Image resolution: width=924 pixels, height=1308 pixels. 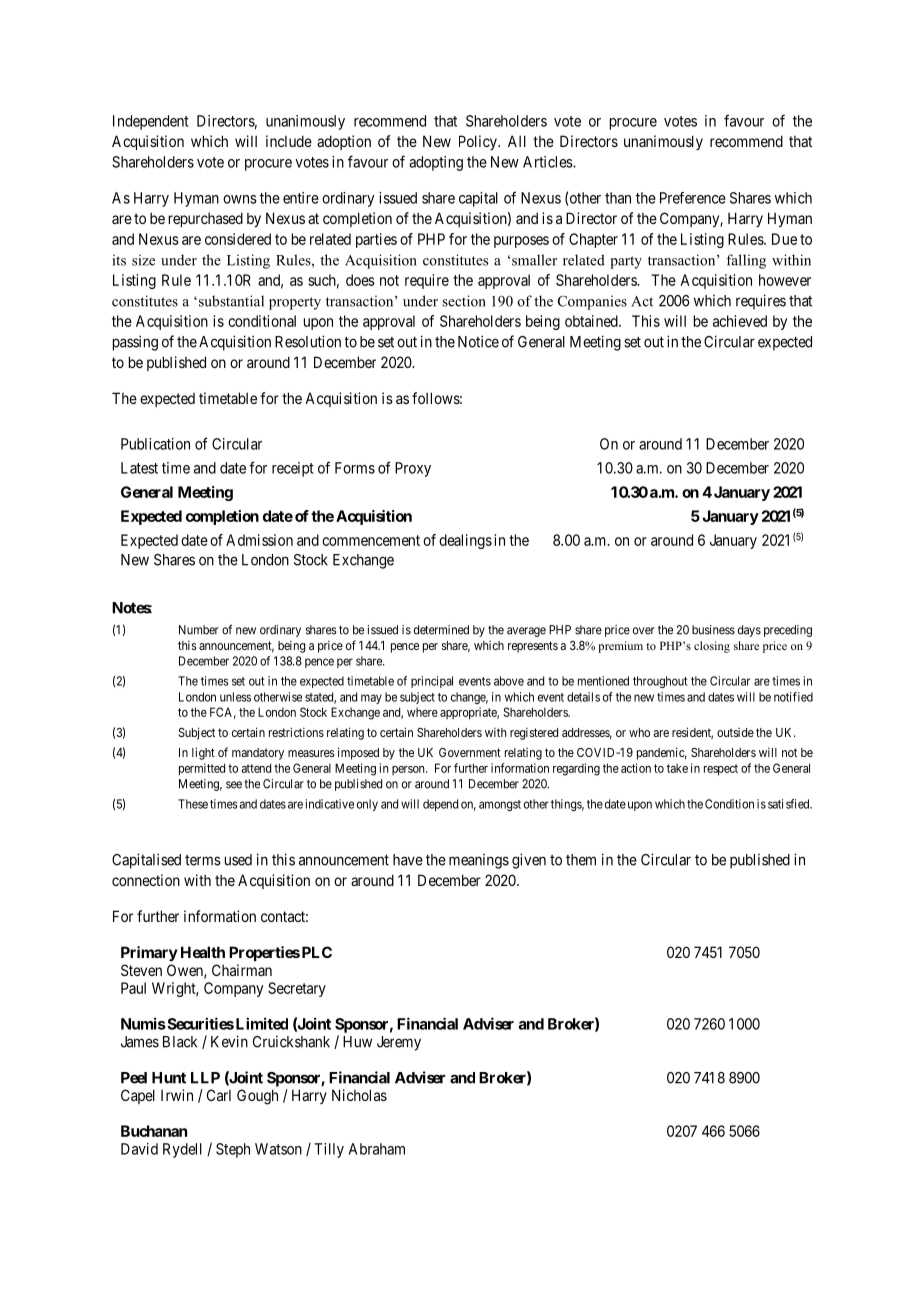 What do you see at coordinates (436, 163) in the document?
I see `adopting` at bounding box center [436, 163].
